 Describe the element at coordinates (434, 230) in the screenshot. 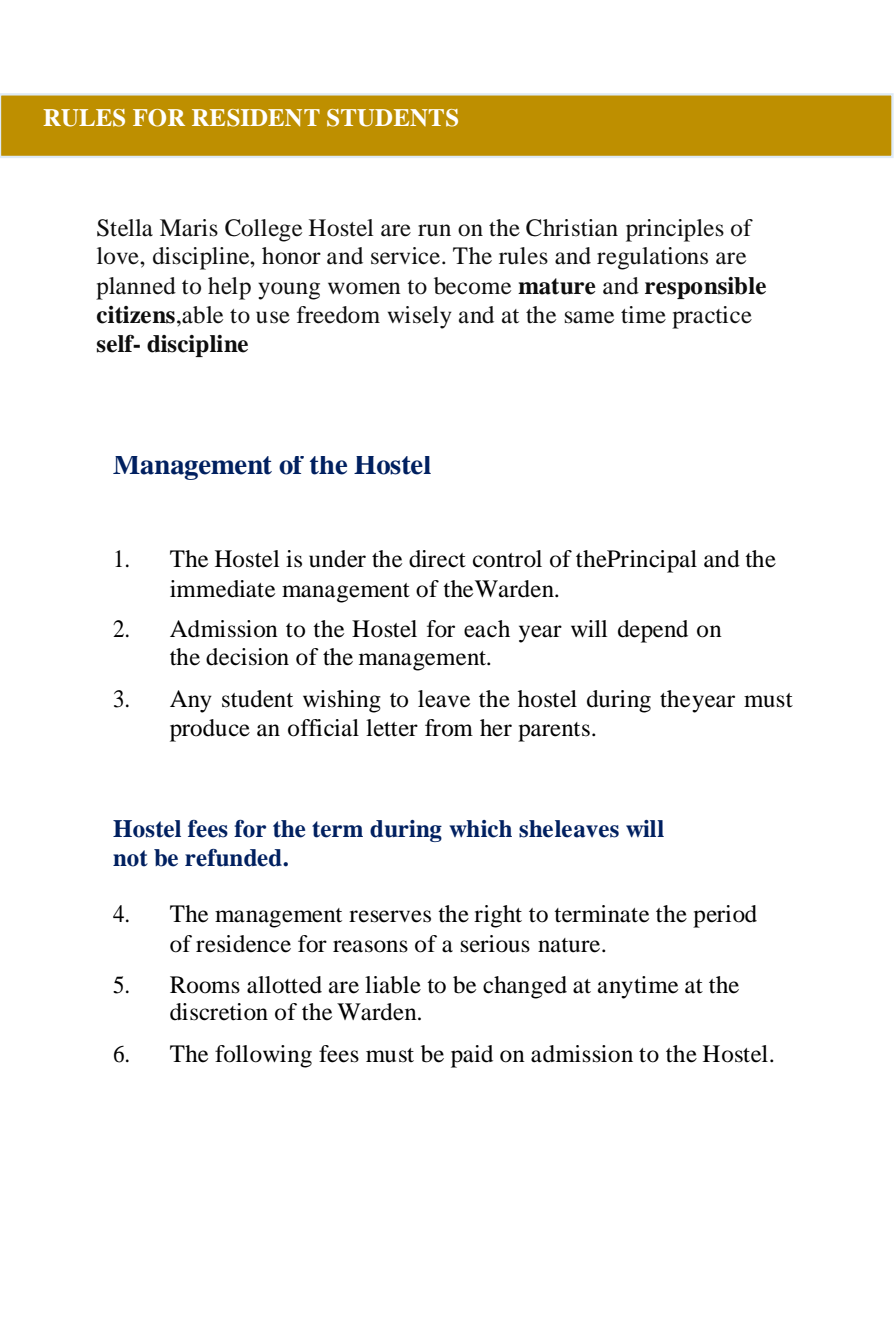

I see `run` at that location.
